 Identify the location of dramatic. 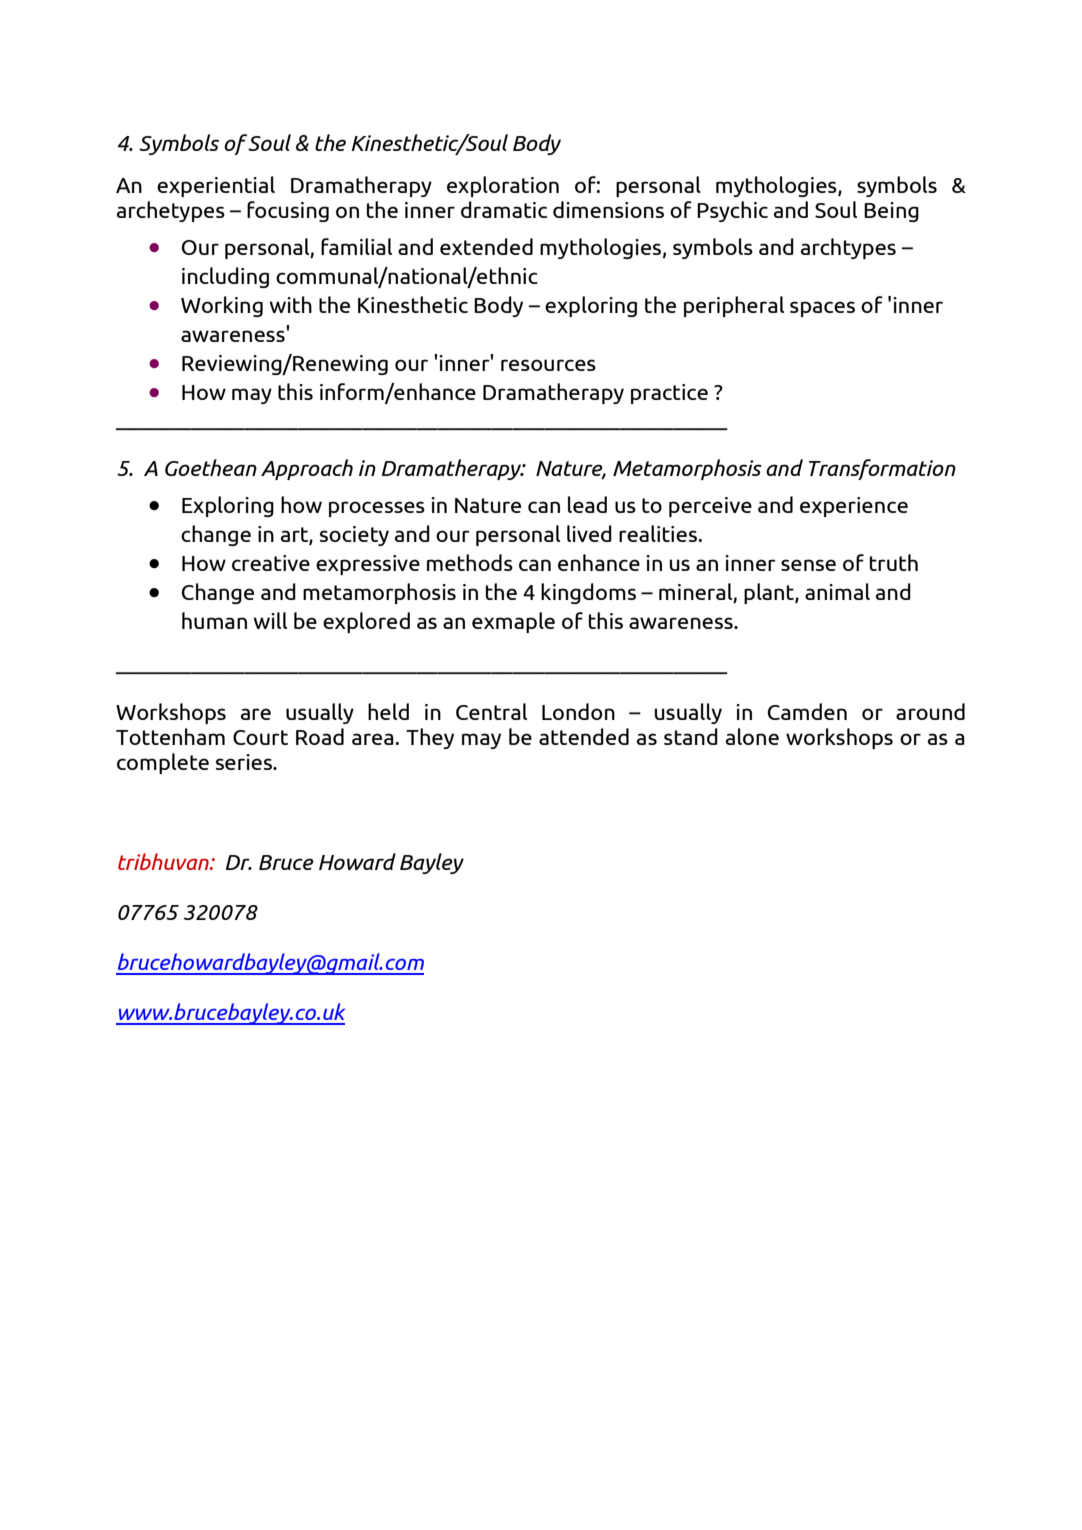
(504, 209).
